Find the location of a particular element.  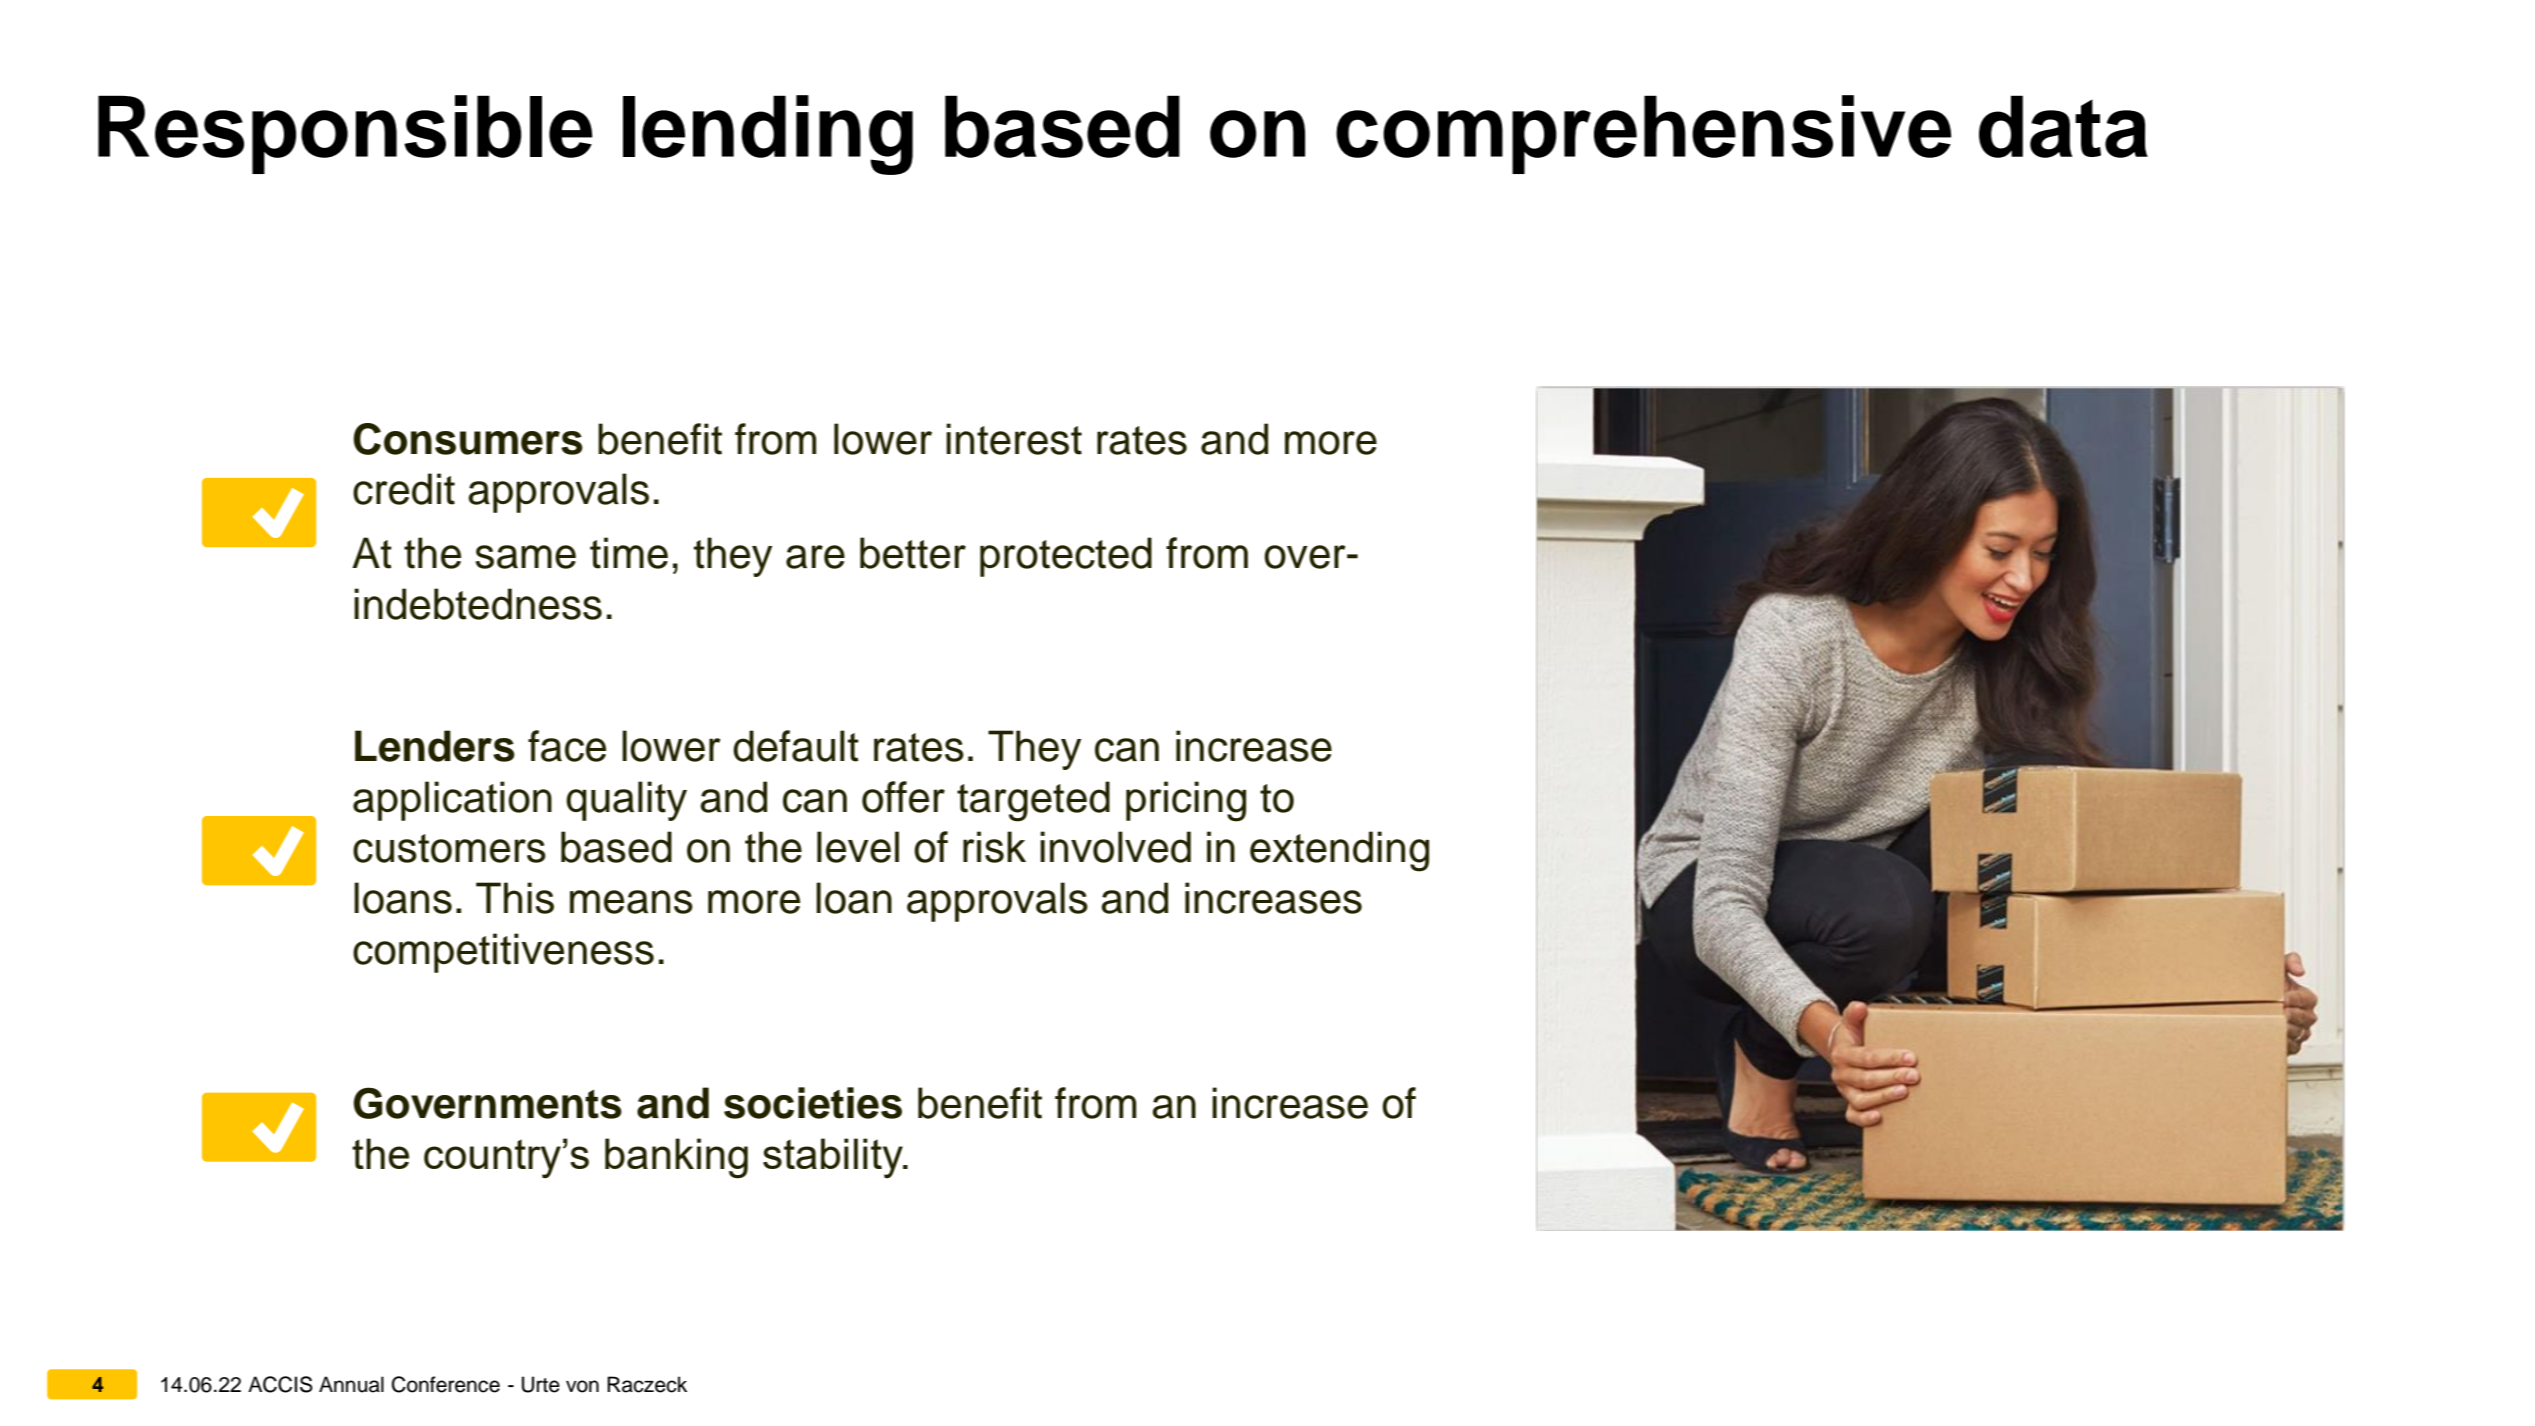

involved is located at coordinates (1115, 847).
